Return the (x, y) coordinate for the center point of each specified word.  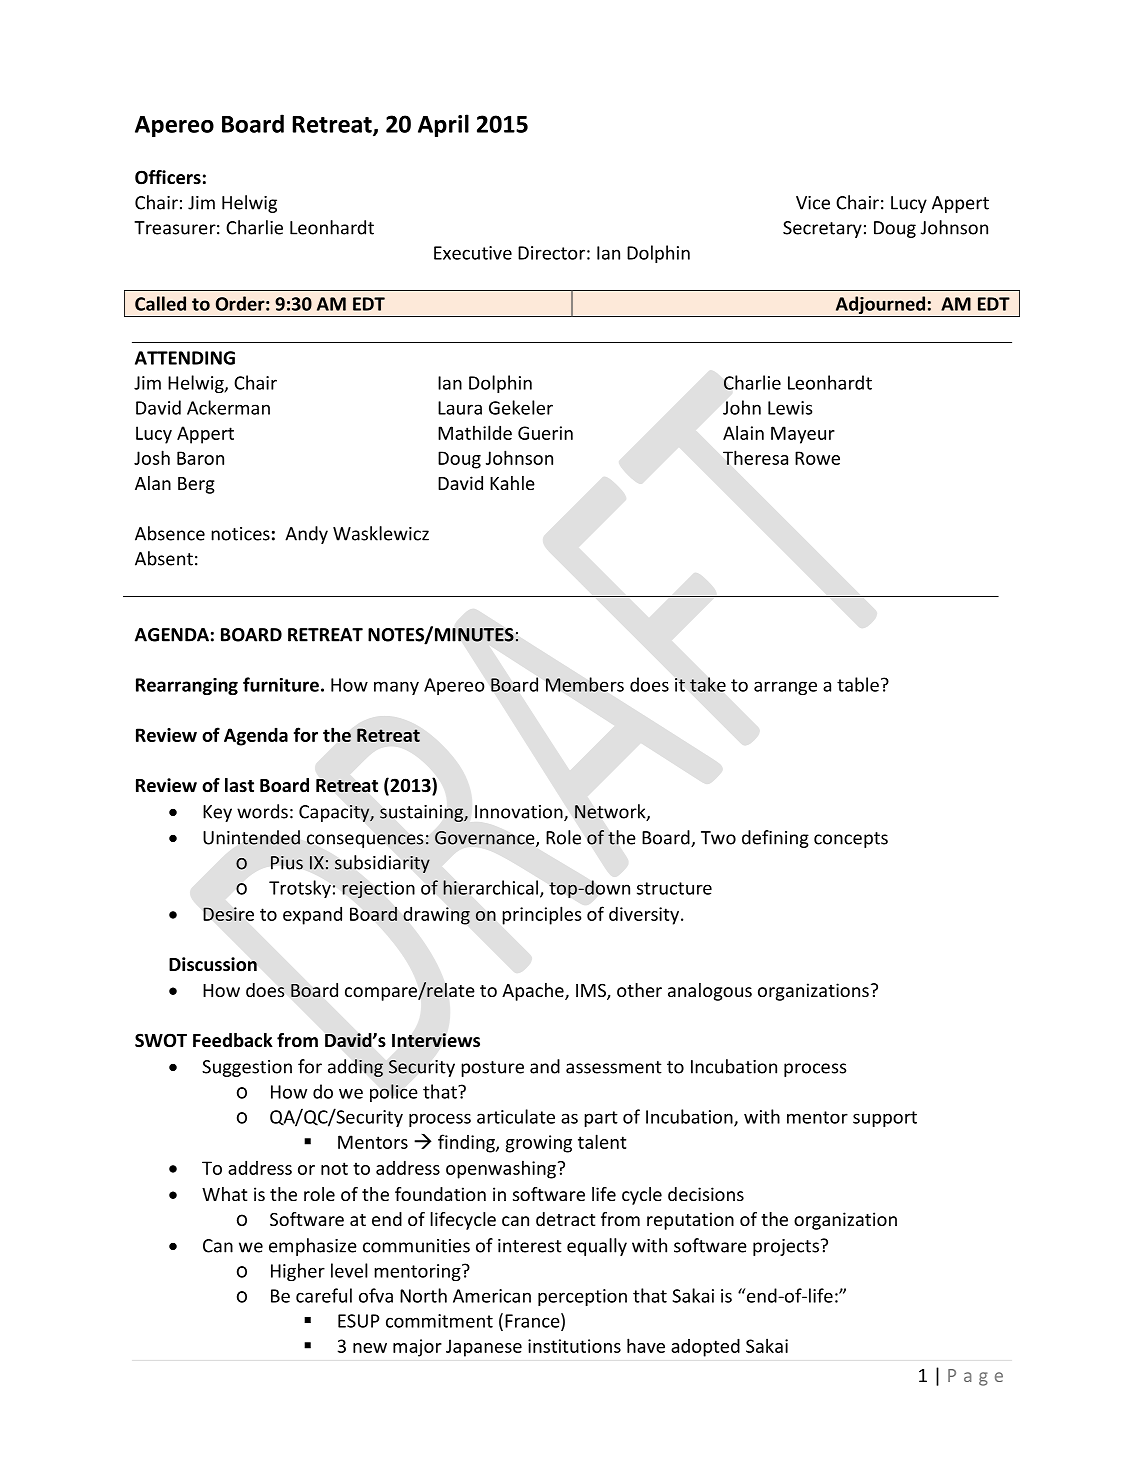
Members (585, 684)
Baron (200, 458)
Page (975, 1377)
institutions (574, 1346)
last (239, 785)
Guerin (545, 433)
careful (324, 1295)
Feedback (233, 1040)
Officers (168, 177)
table (858, 684)
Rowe (817, 458)
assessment (614, 1067)
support (885, 1119)
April (443, 125)
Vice (813, 203)
